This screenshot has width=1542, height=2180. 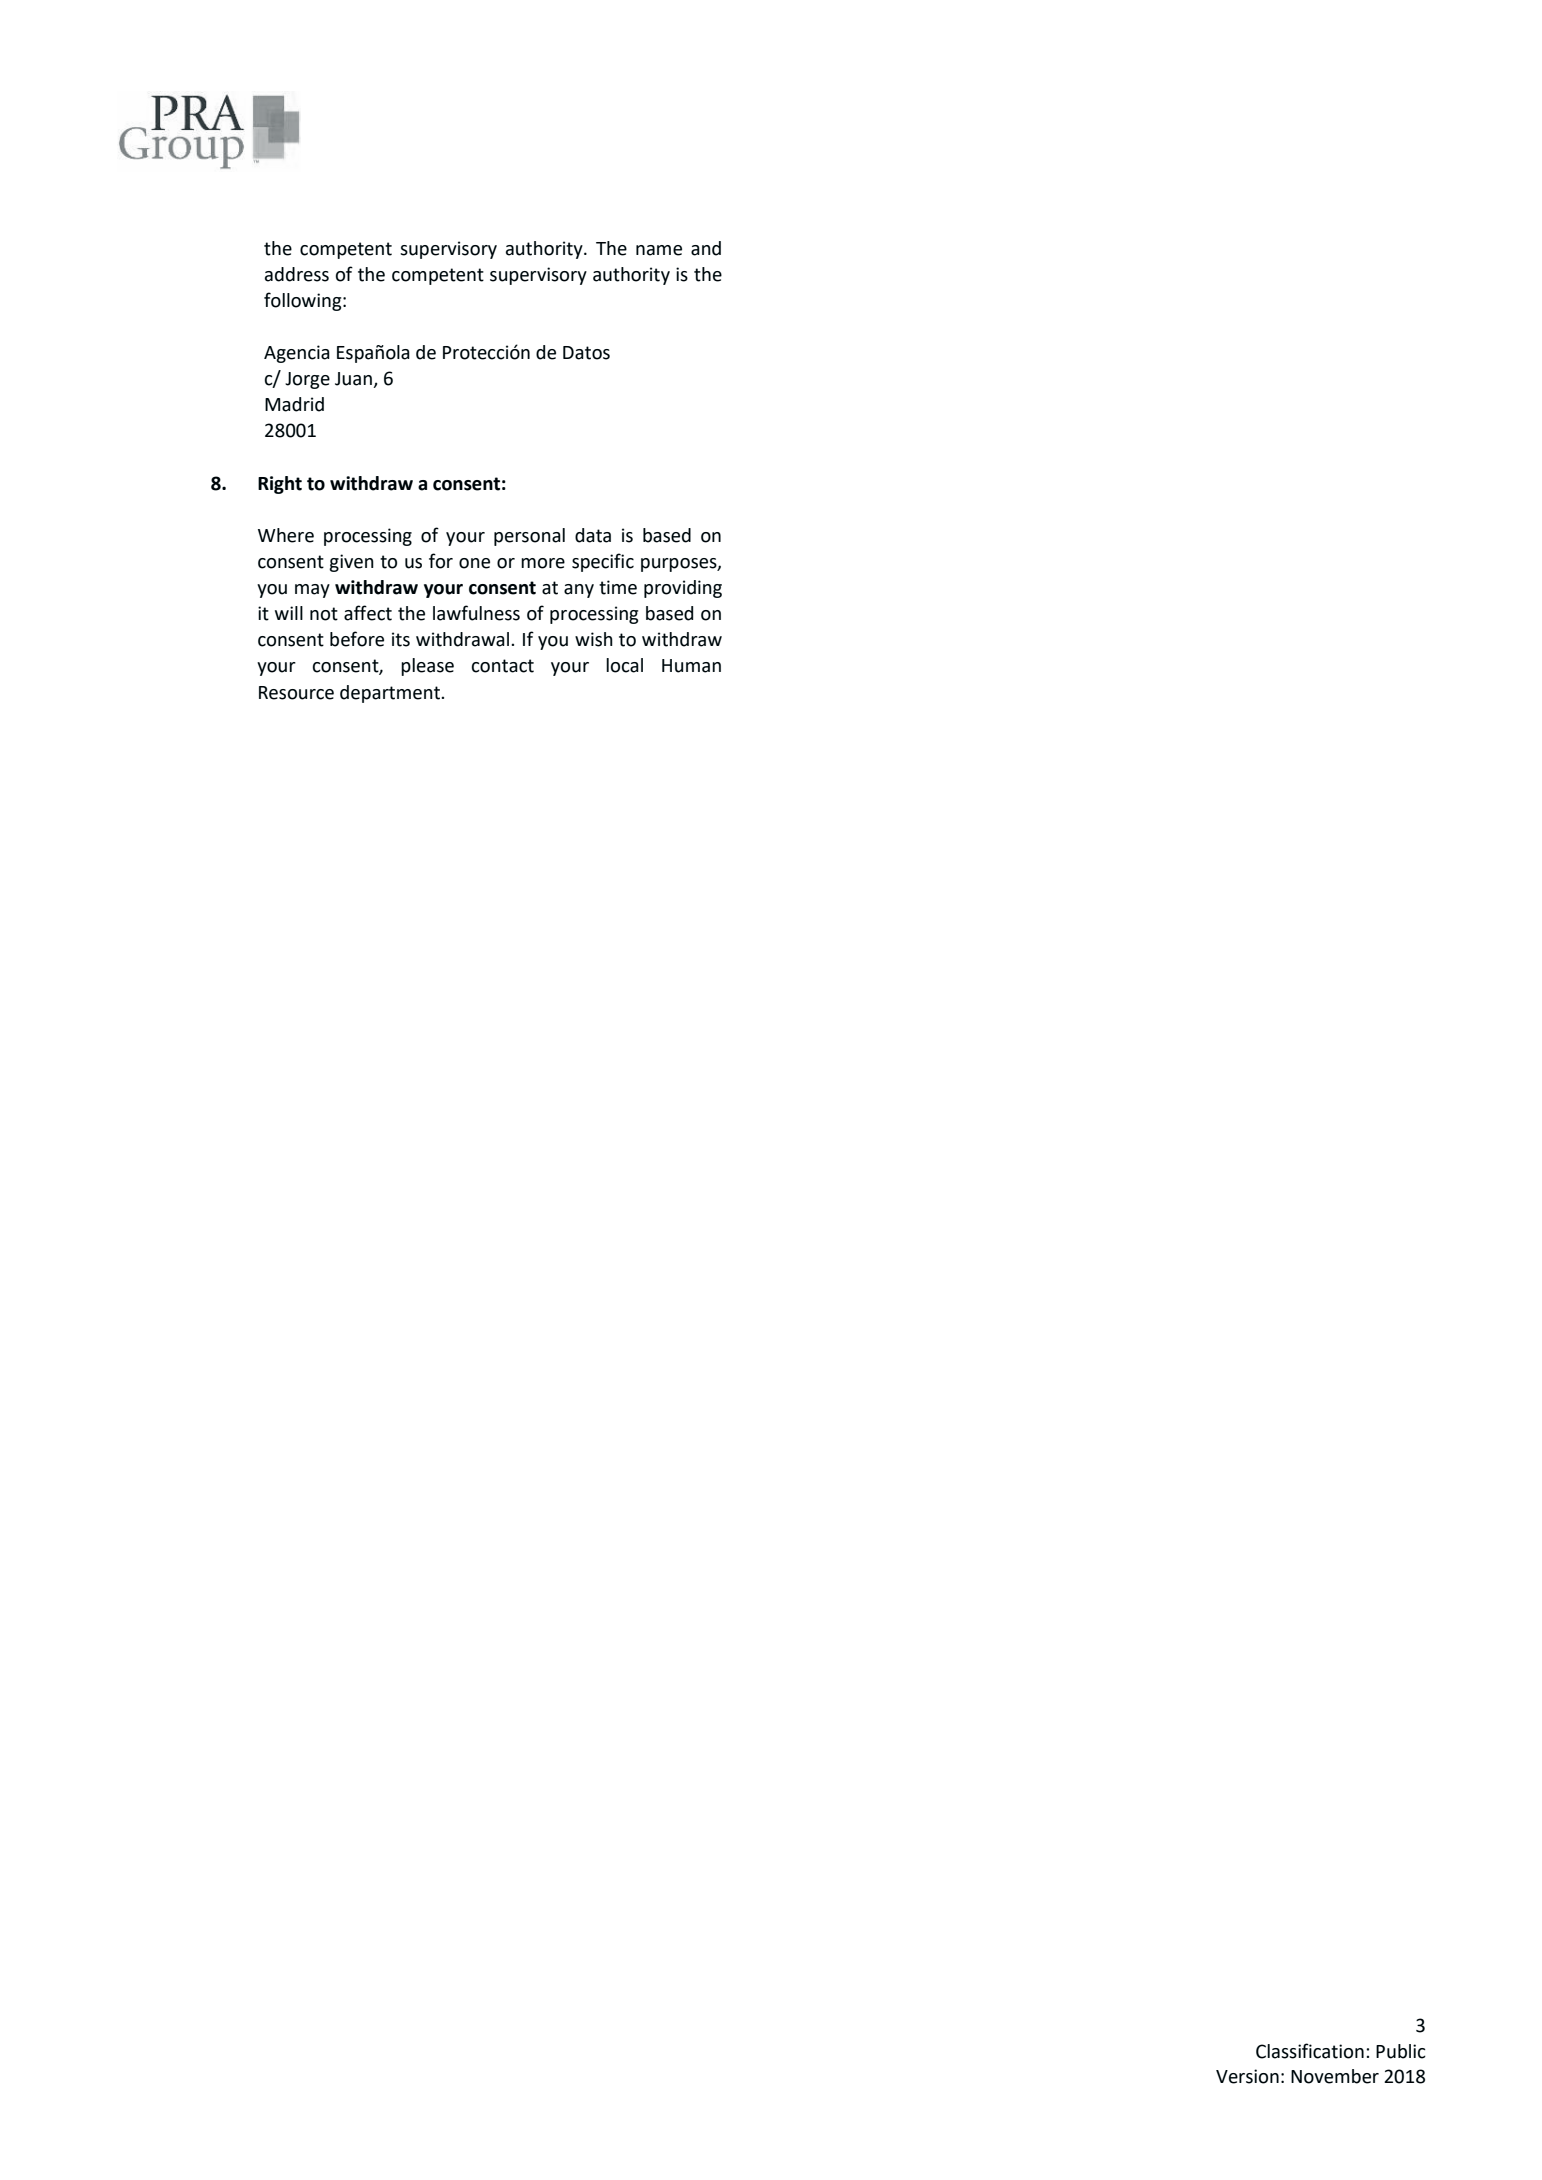 What do you see at coordinates (1310, 2051) in the screenshot?
I see `Classification` at bounding box center [1310, 2051].
